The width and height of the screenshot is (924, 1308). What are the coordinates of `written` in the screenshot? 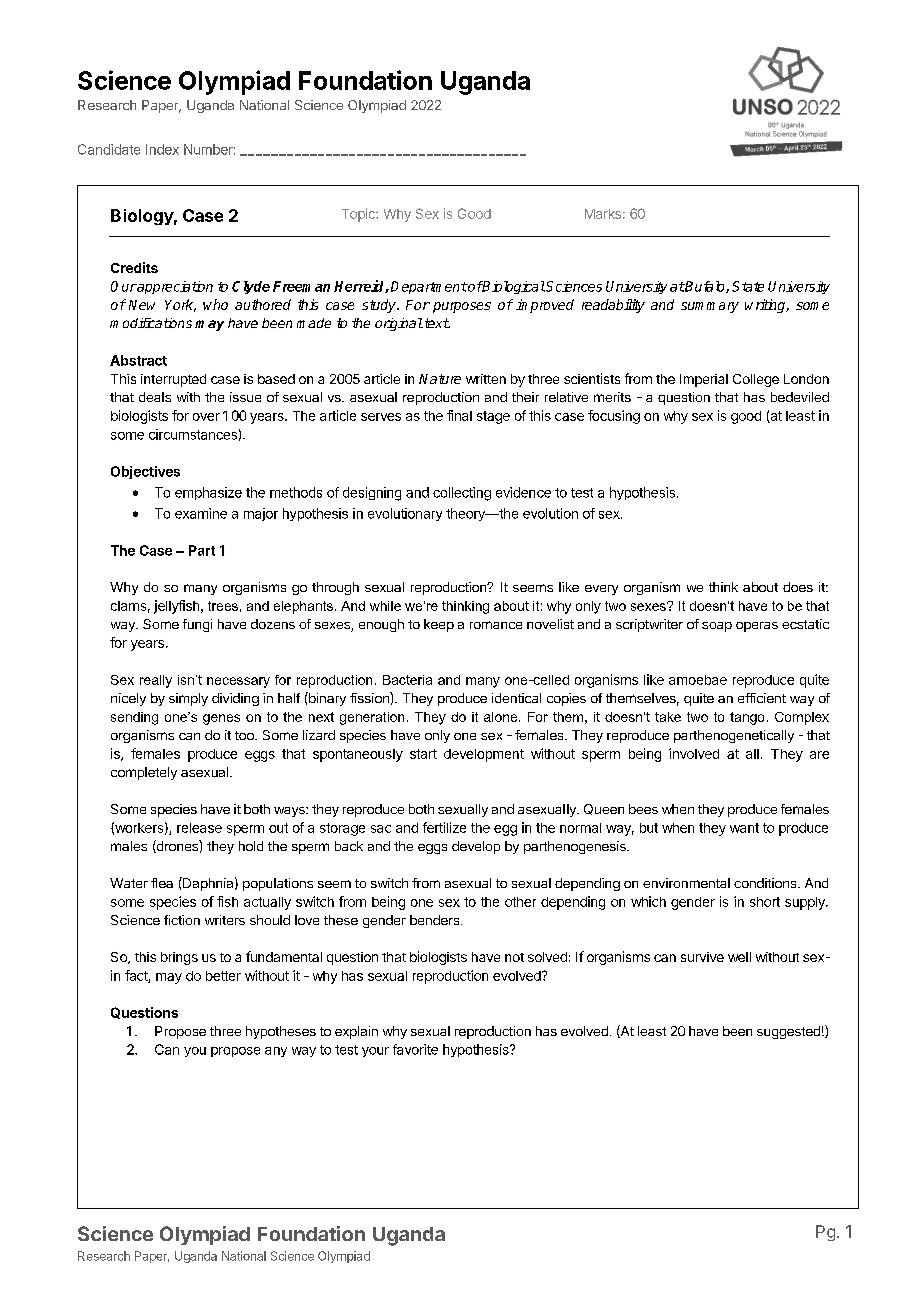 It's located at (486, 379).
